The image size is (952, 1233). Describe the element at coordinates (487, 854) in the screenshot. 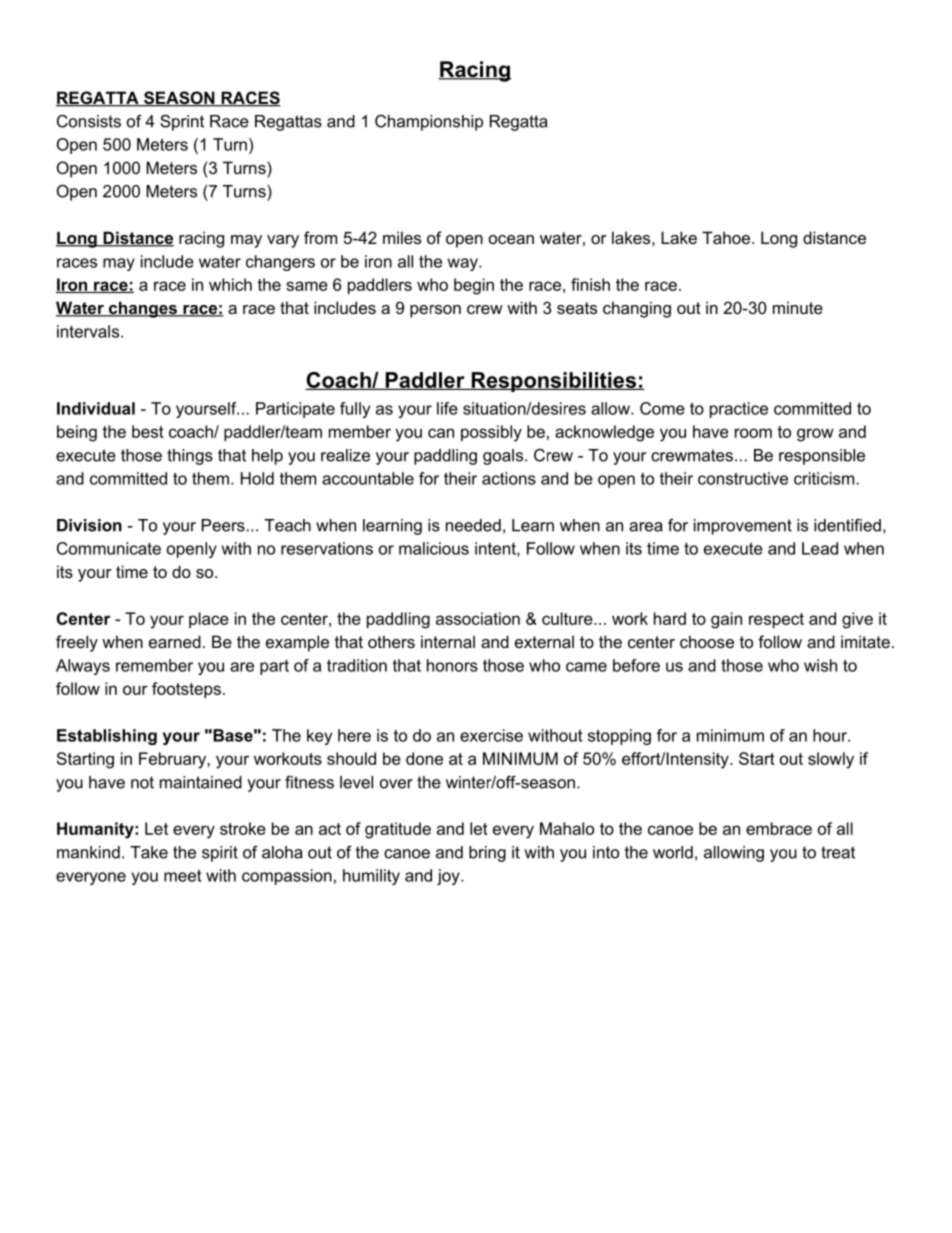

I see `bring` at that location.
